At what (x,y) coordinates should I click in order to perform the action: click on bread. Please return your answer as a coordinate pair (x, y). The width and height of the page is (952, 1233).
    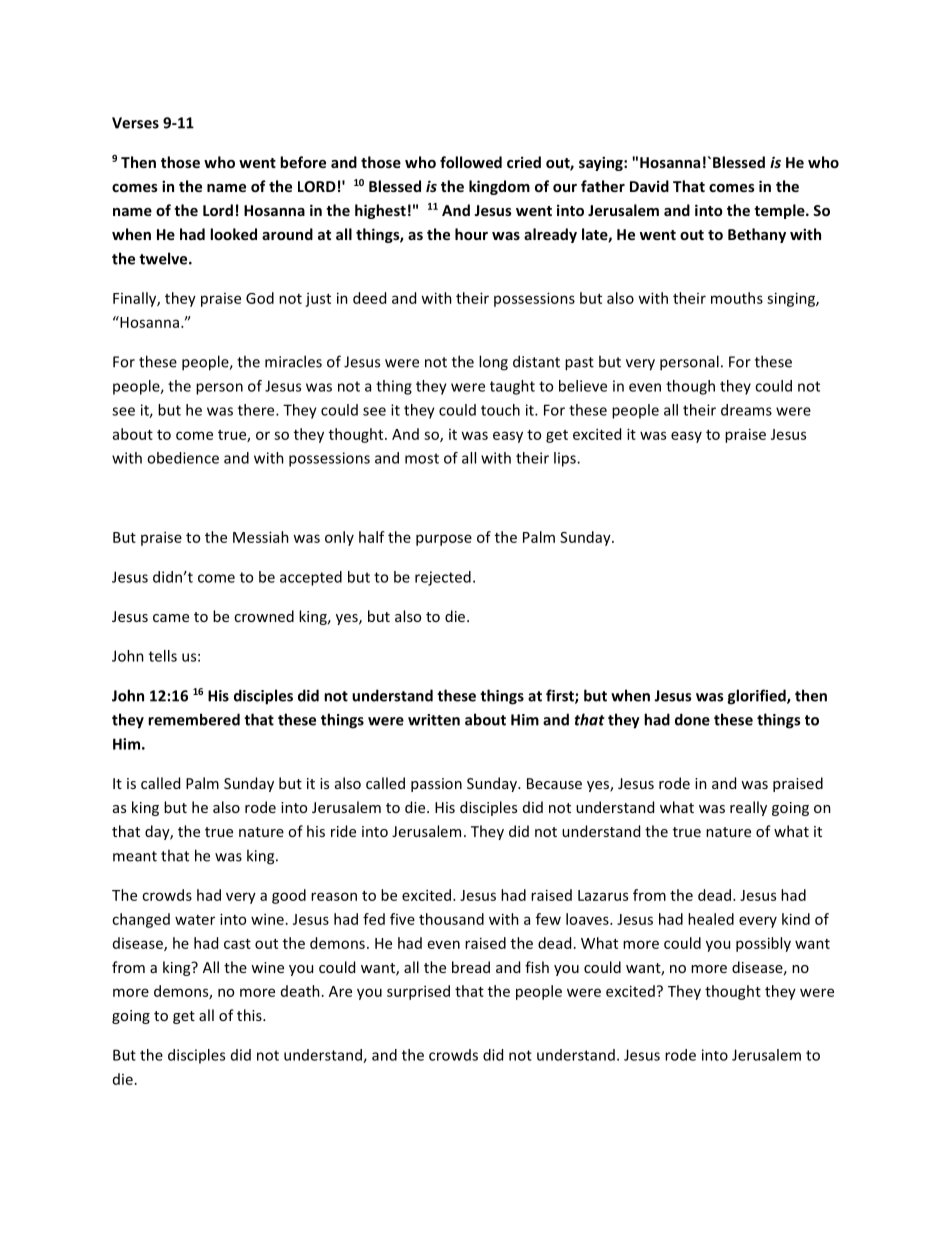
    Looking at the image, I should click on (471, 967).
